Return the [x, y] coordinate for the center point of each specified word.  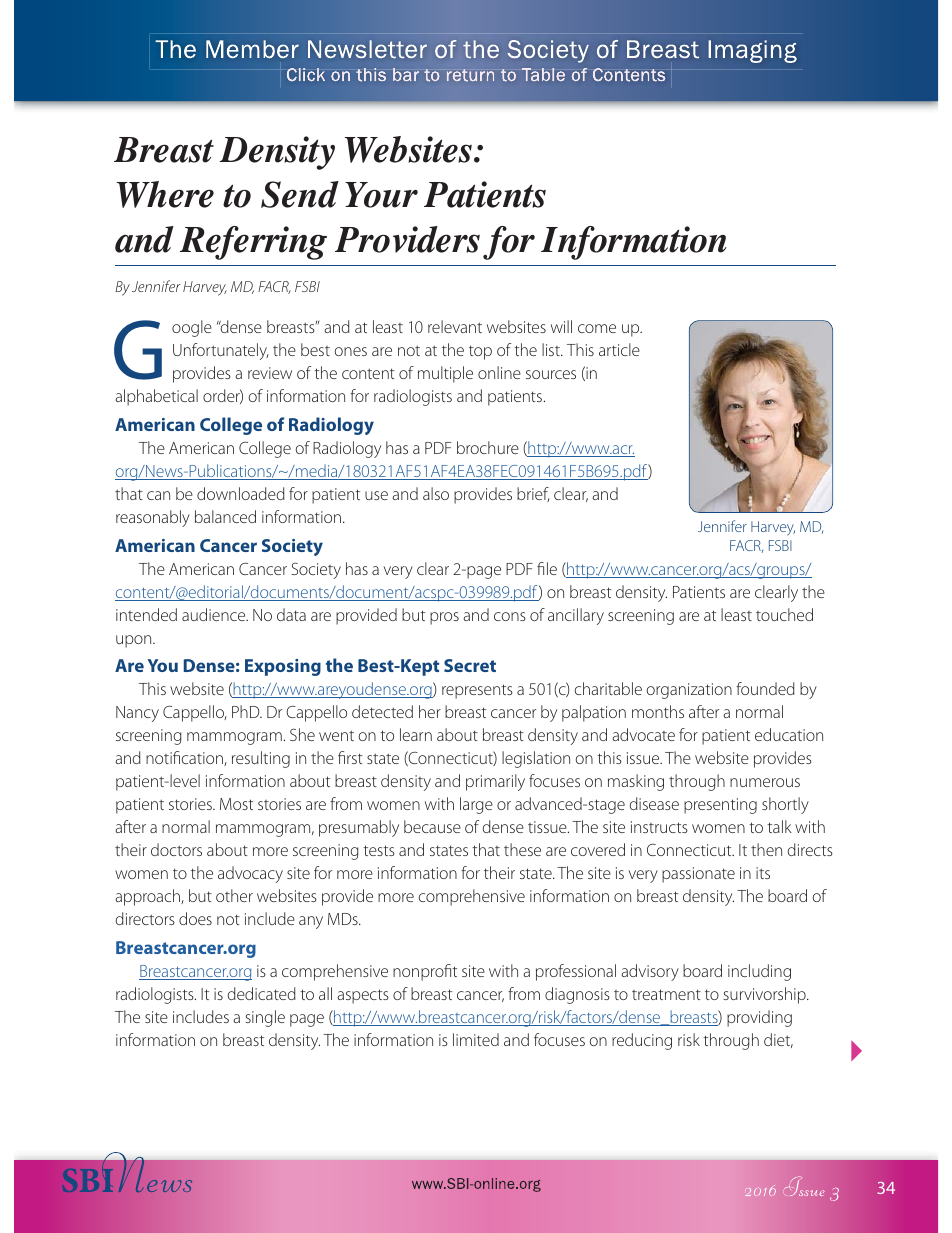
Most [236, 804]
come [597, 328]
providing [759, 1018]
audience [215, 614]
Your [381, 195]
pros [444, 618]
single [265, 1018]
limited [476, 1039]
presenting [720, 806]
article [619, 349]
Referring [253, 243]
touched [784, 614]
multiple [445, 374]
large [476, 805]
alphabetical [156, 397]
